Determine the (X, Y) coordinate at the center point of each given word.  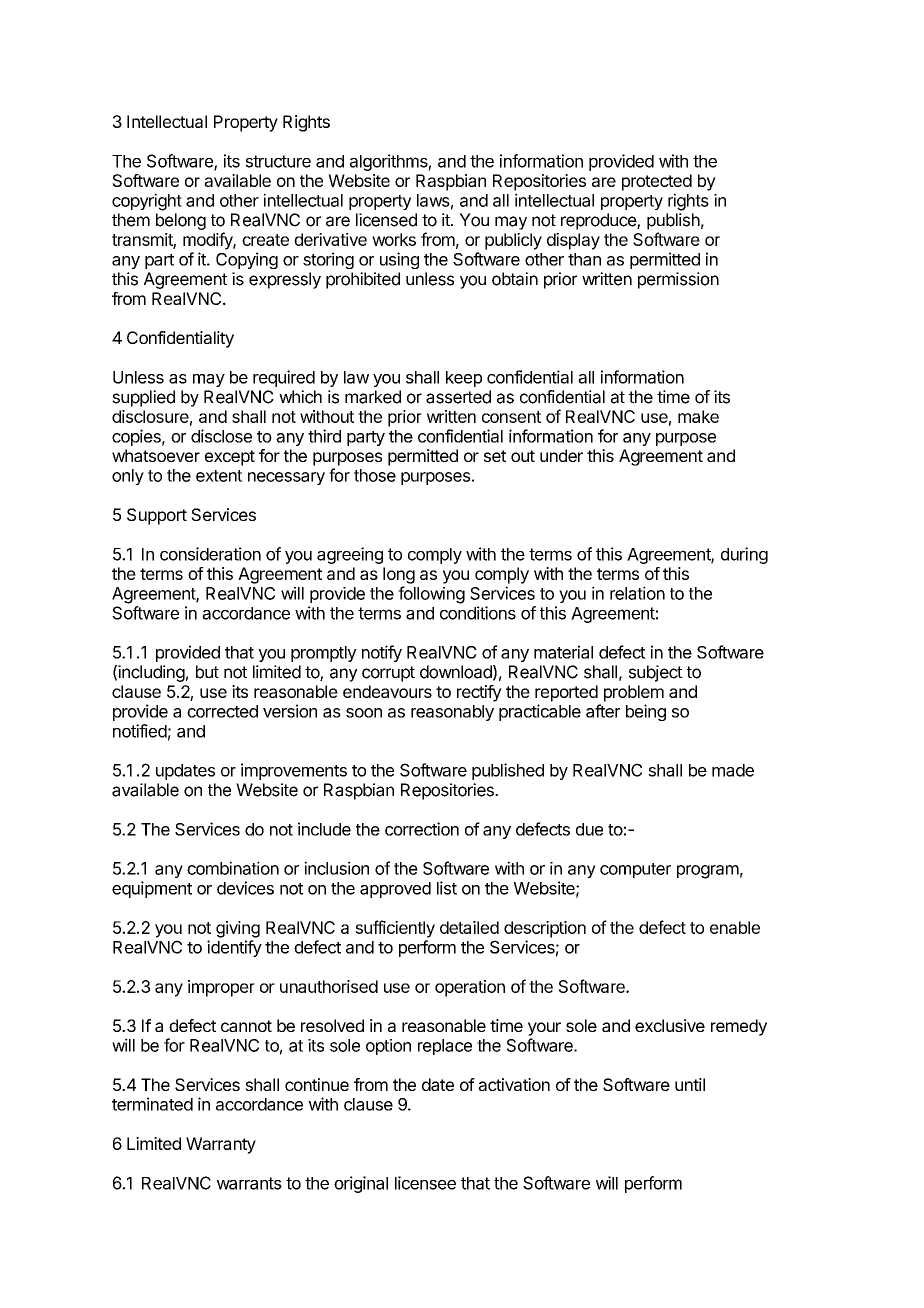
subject (656, 673)
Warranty (221, 1145)
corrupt (388, 674)
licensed (386, 220)
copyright (147, 202)
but (207, 672)
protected (657, 182)
